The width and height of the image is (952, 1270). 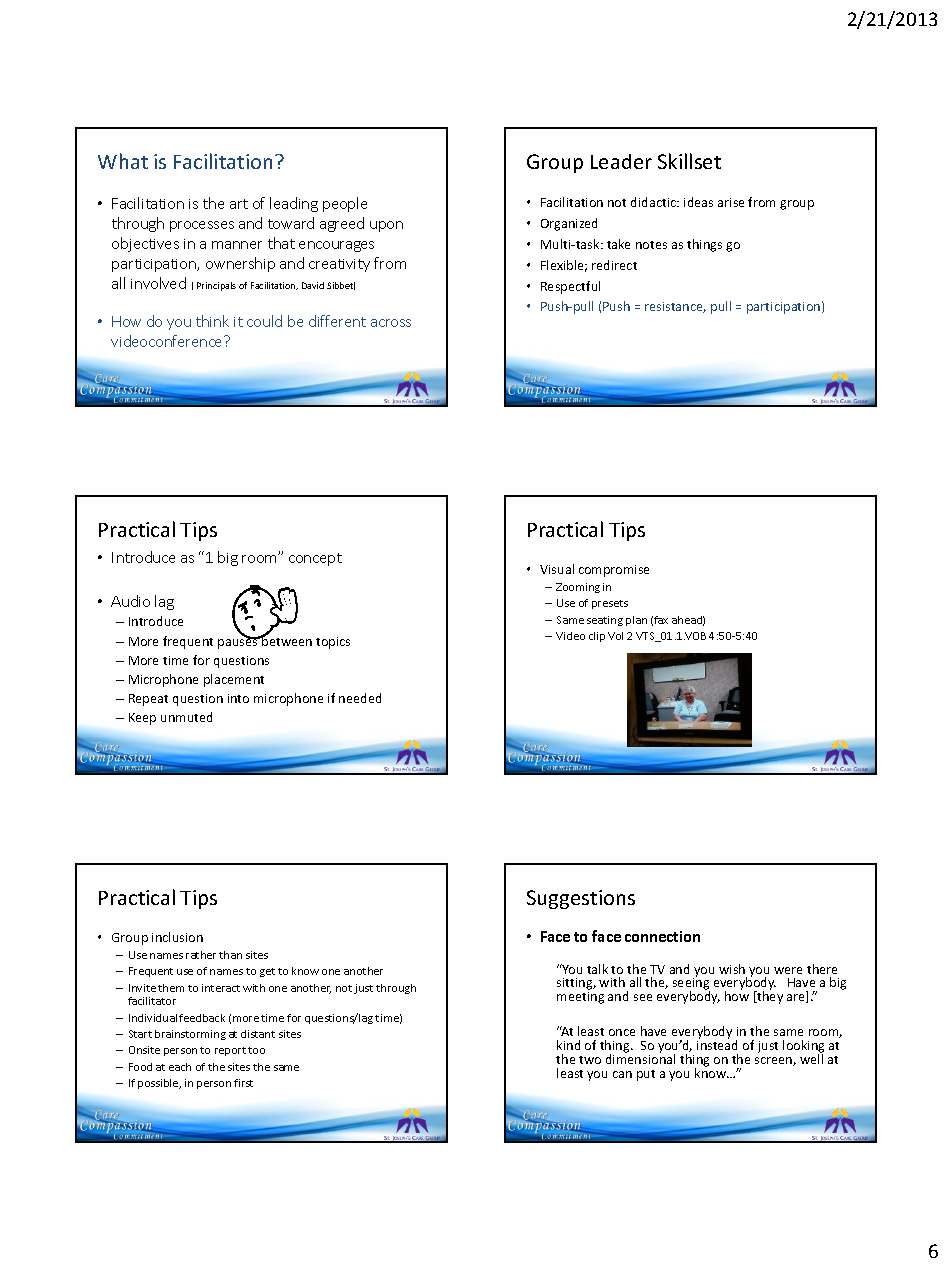 What do you see at coordinates (557, 569) in the image?
I see `Visual` at bounding box center [557, 569].
